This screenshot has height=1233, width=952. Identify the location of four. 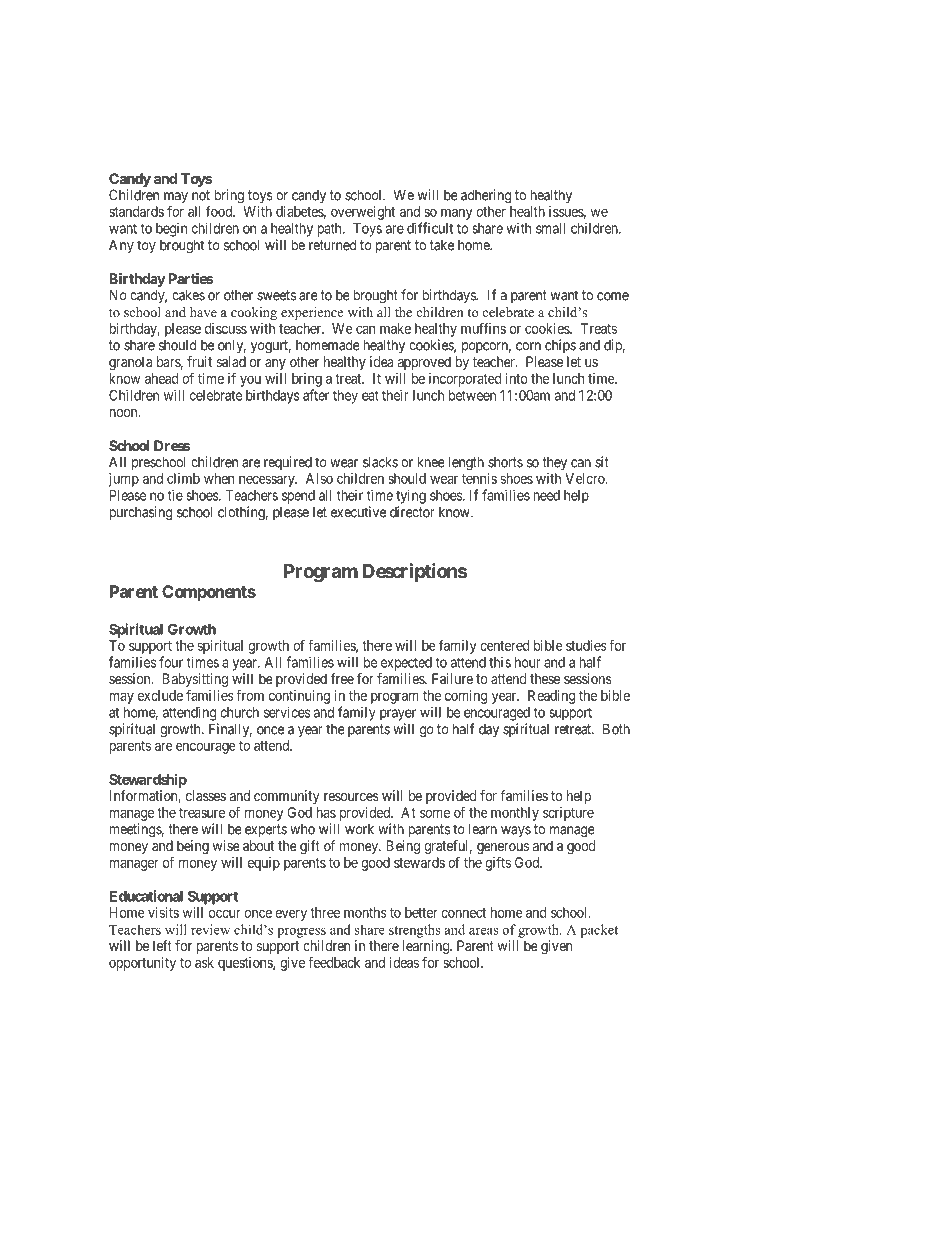
(171, 662).
